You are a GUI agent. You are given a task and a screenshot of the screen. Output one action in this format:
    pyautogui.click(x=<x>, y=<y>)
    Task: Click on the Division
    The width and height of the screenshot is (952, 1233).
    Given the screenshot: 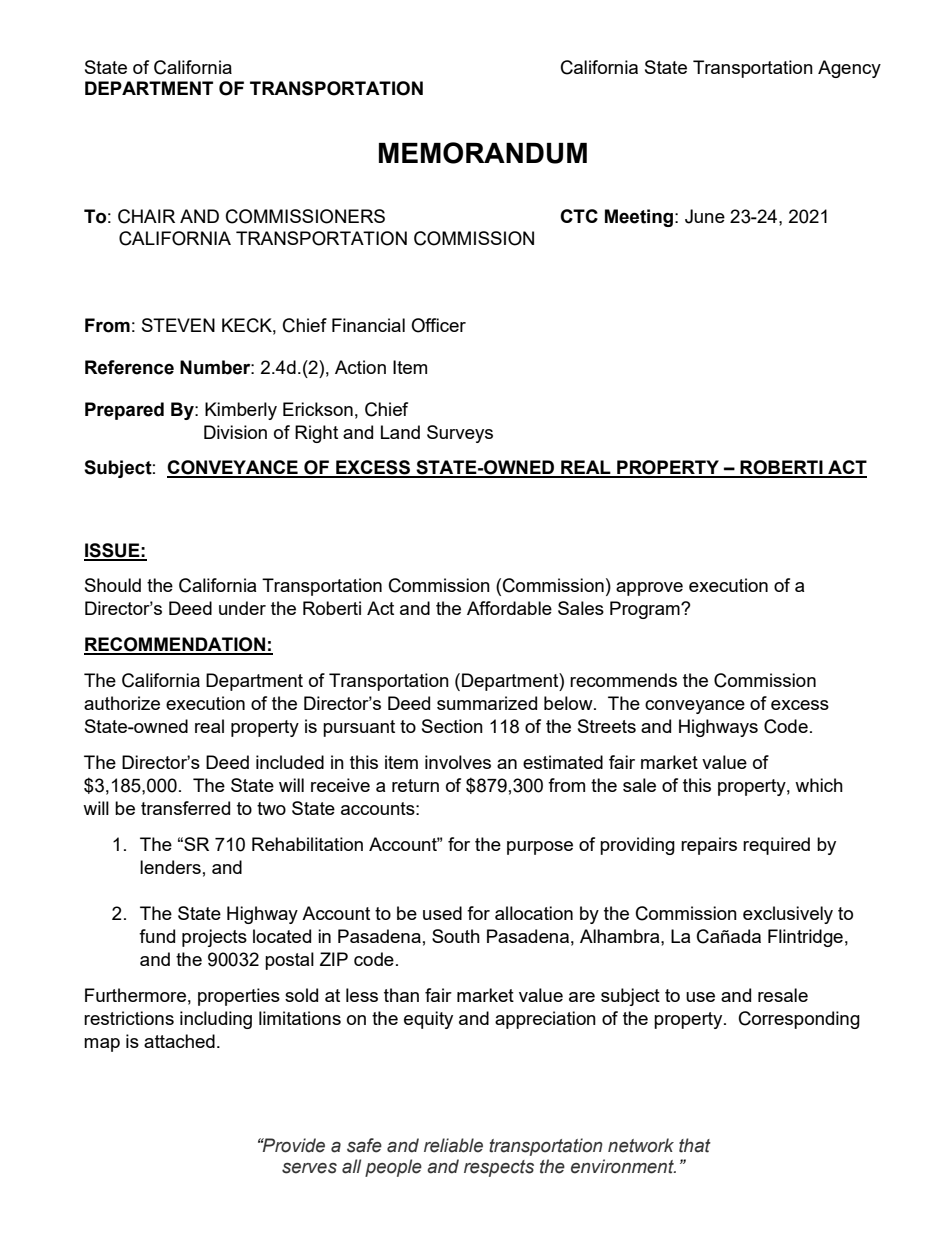 What is the action you would take?
    pyautogui.click(x=235, y=432)
